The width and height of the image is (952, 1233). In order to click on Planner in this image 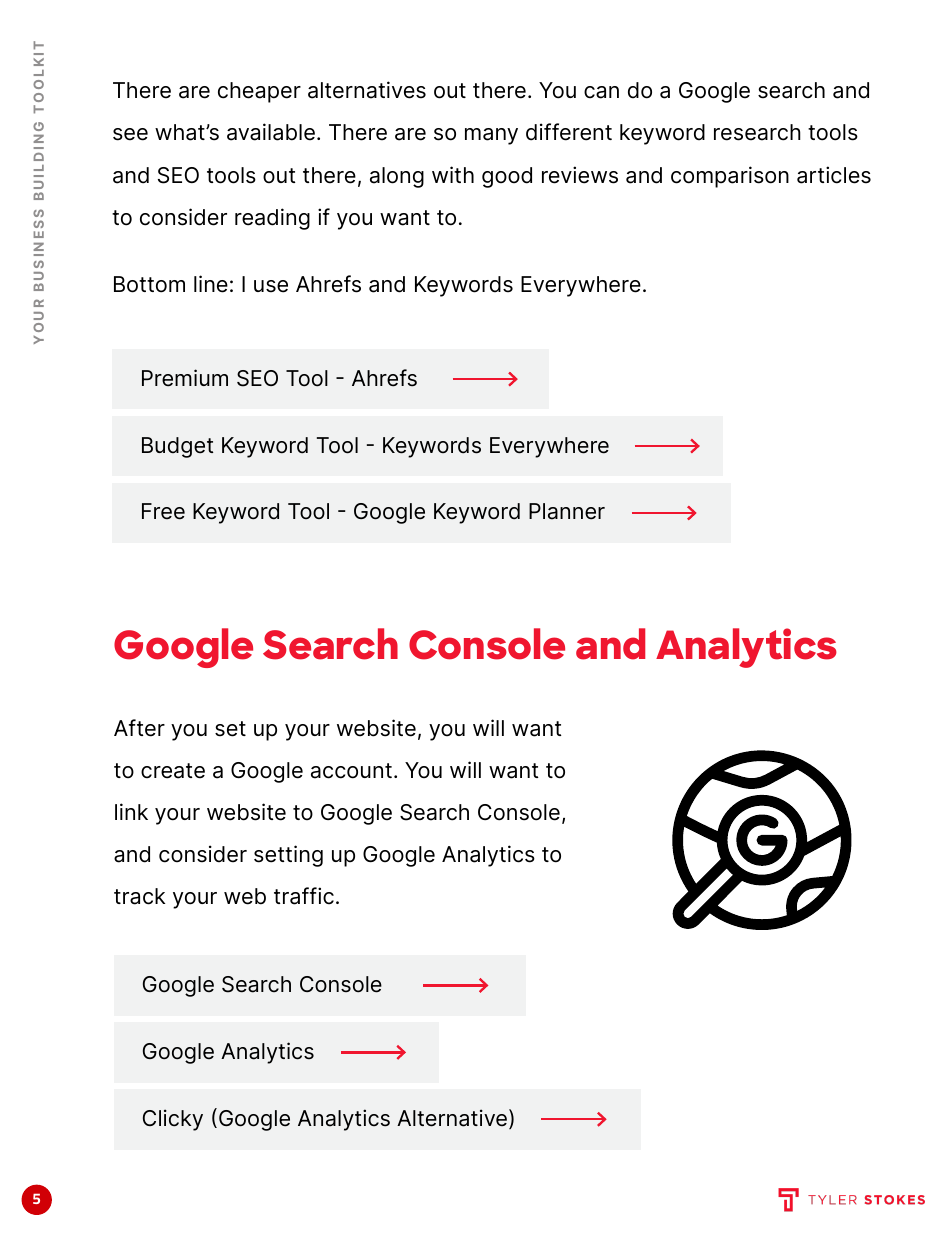, I will do `click(567, 511)`.
